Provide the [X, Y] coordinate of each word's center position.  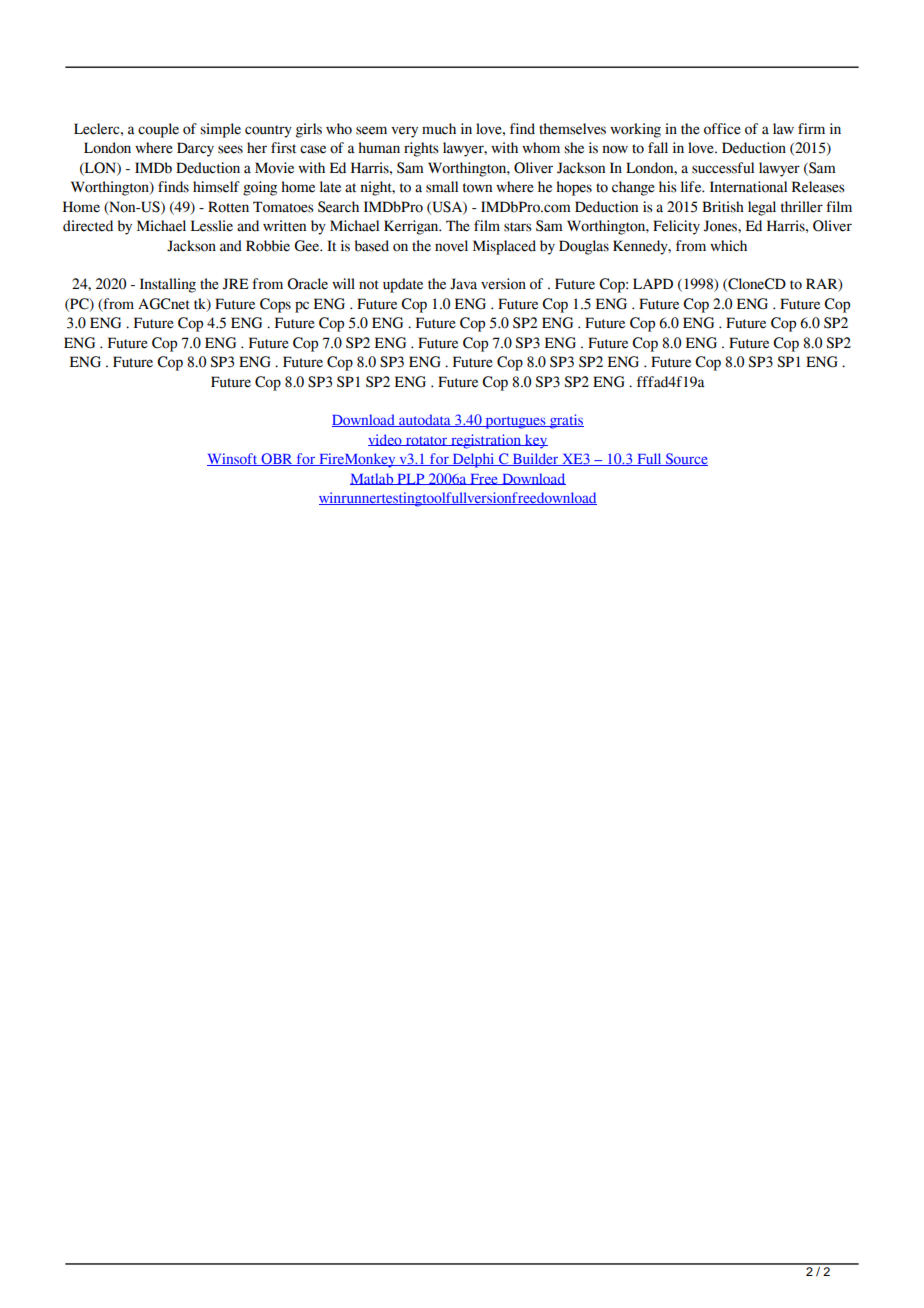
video [386, 440]
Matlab [373, 479]
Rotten [228, 207]
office [722, 129]
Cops [275, 305]
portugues [515, 422]
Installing [168, 285]
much [439, 129]
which [728, 246]
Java [463, 284]
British [723, 207]
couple [158, 130]
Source [685, 459]
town [477, 188]
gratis [565, 421]
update [403, 285]
